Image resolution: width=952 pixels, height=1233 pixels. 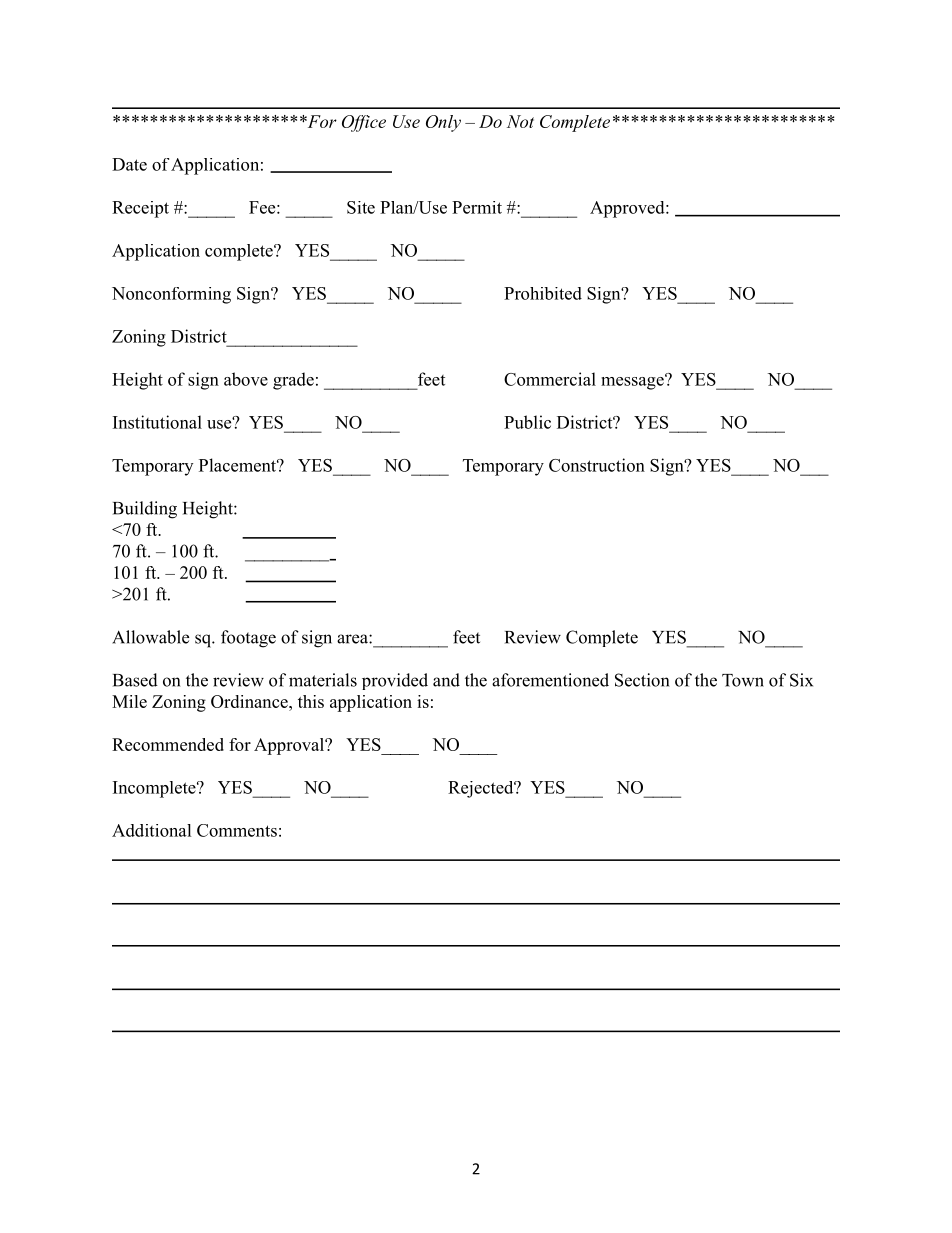 I want to click on Date, so click(x=129, y=164).
